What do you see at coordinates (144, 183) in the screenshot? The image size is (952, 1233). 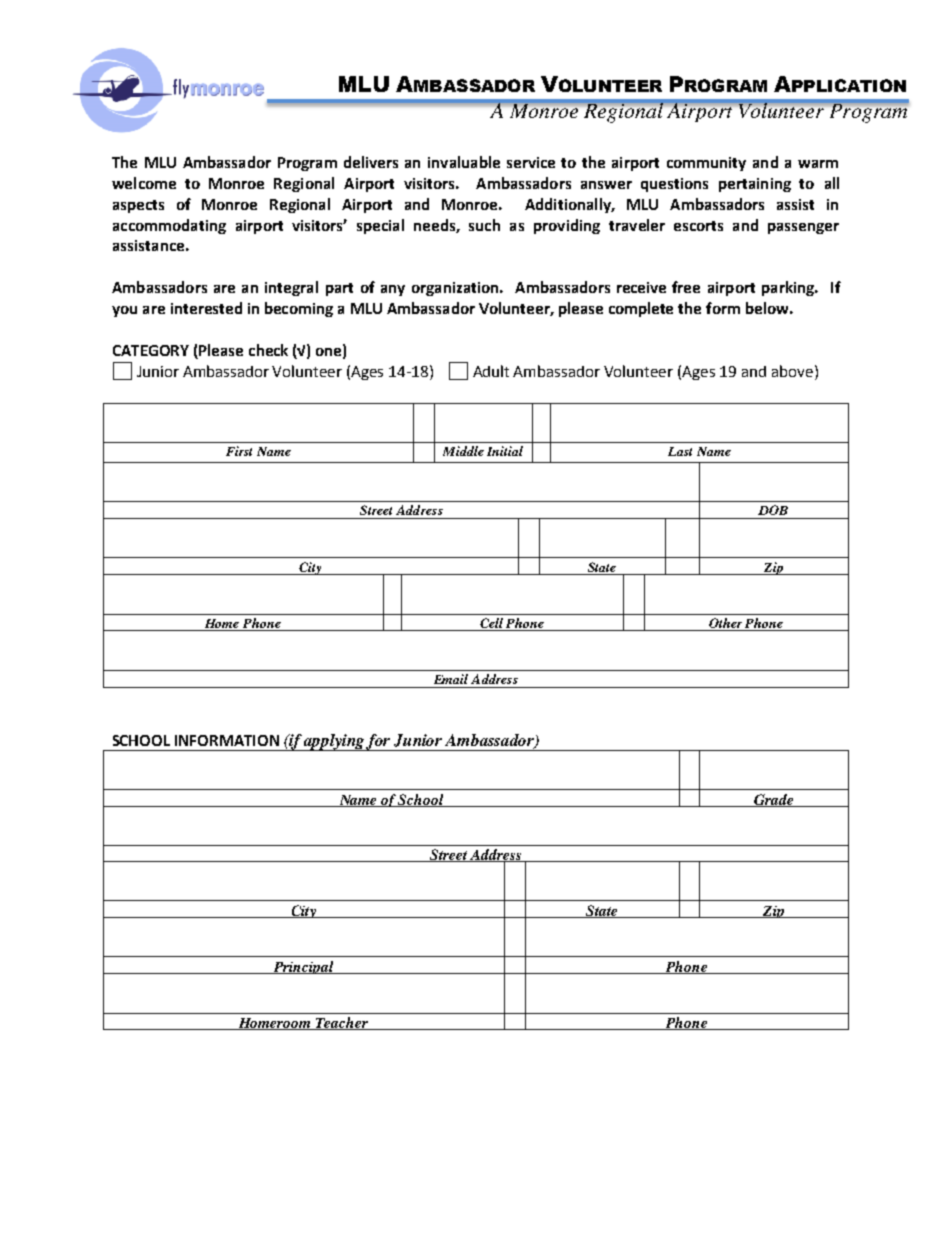 I see `welcome` at bounding box center [144, 183].
